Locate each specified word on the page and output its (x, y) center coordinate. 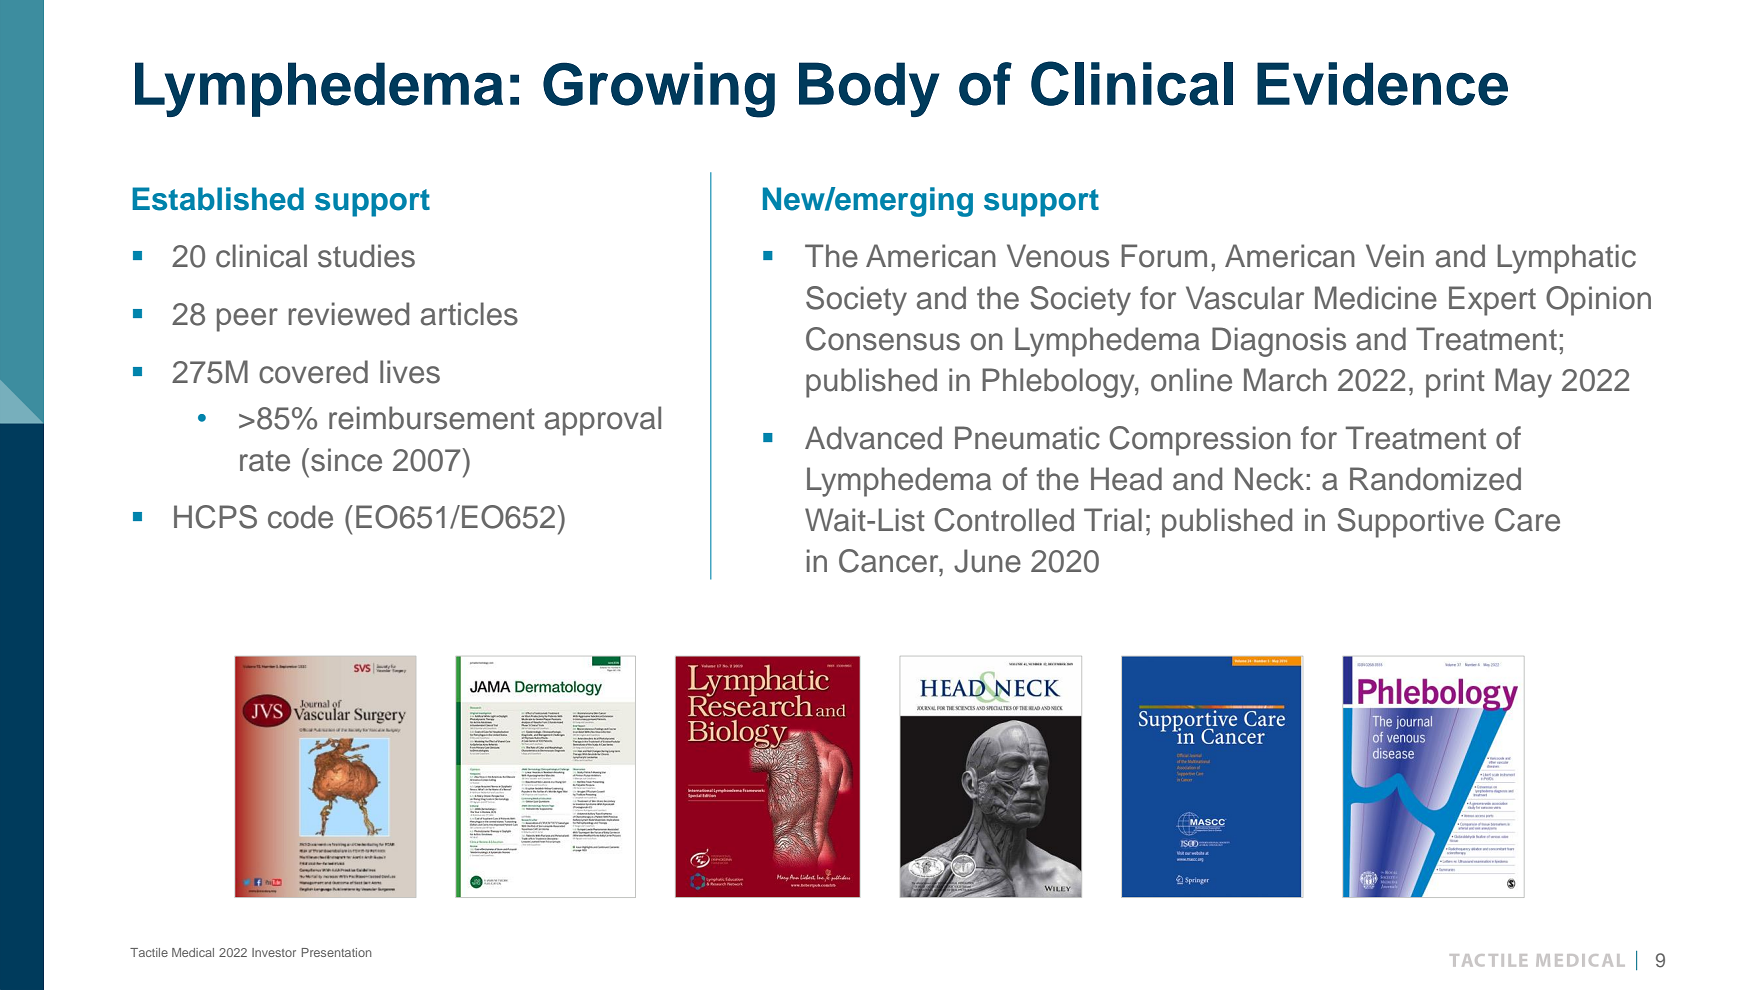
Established (218, 199)
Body (869, 89)
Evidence (1382, 84)
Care (1527, 520)
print (1455, 383)
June (987, 561)
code (300, 517)
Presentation (336, 952)
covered (313, 372)
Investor (274, 952)
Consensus (883, 339)
